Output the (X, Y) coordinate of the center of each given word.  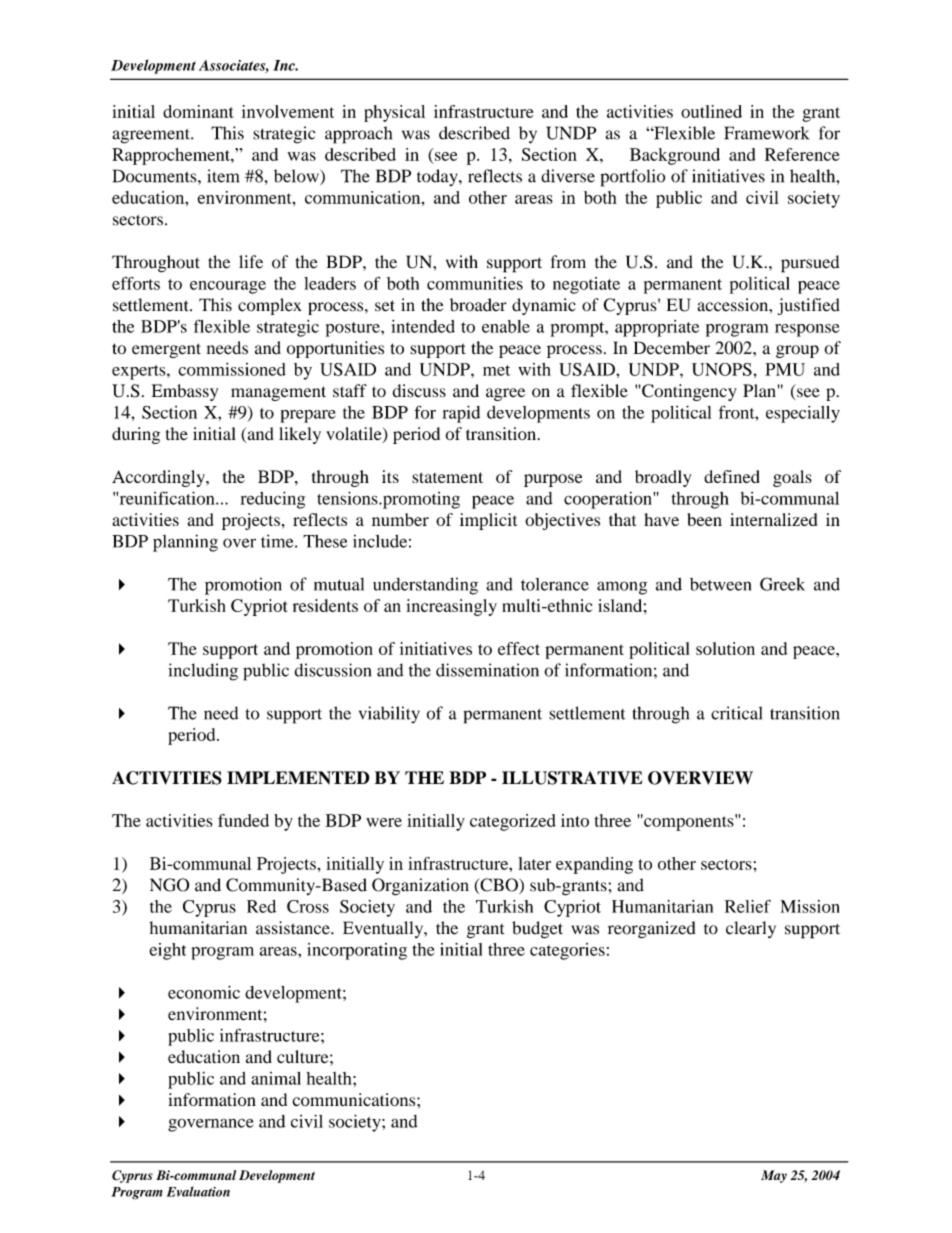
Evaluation (198, 1191)
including (203, 672)
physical (394, 113)
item (223, 176)
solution (725, 648)
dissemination (487, 670)
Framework (767, 133)
